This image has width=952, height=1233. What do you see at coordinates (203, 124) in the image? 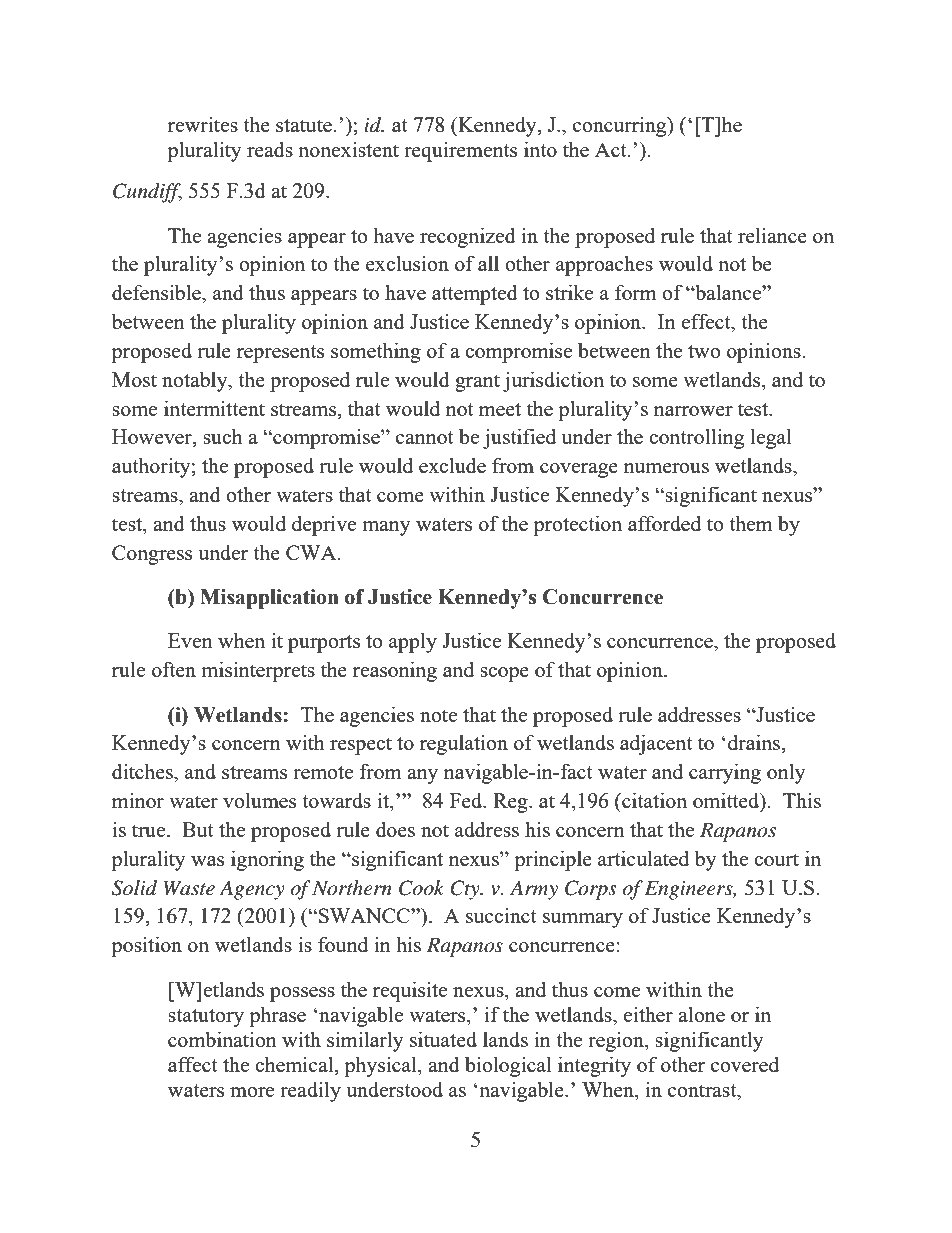
I see `rewrites` at bounding box center [203, 124].
